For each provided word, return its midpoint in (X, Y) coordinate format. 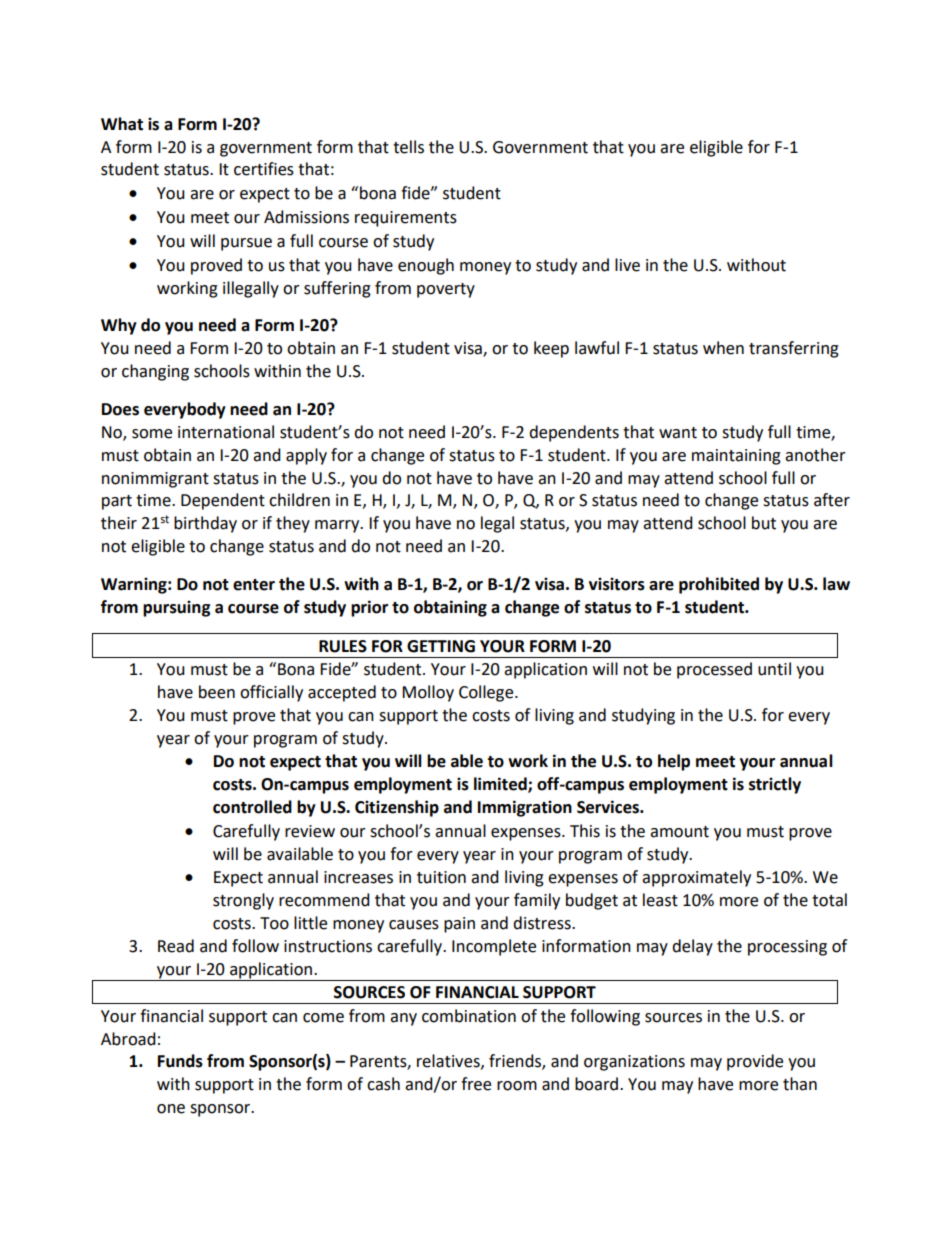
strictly (775, 785)
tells (408, 147)
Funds (180, 1061)
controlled (252, 807)
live (627, 265)
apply (306, 456)
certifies (264, 169)
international (226, 432)
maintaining (736, 457)
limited (501, 785)
